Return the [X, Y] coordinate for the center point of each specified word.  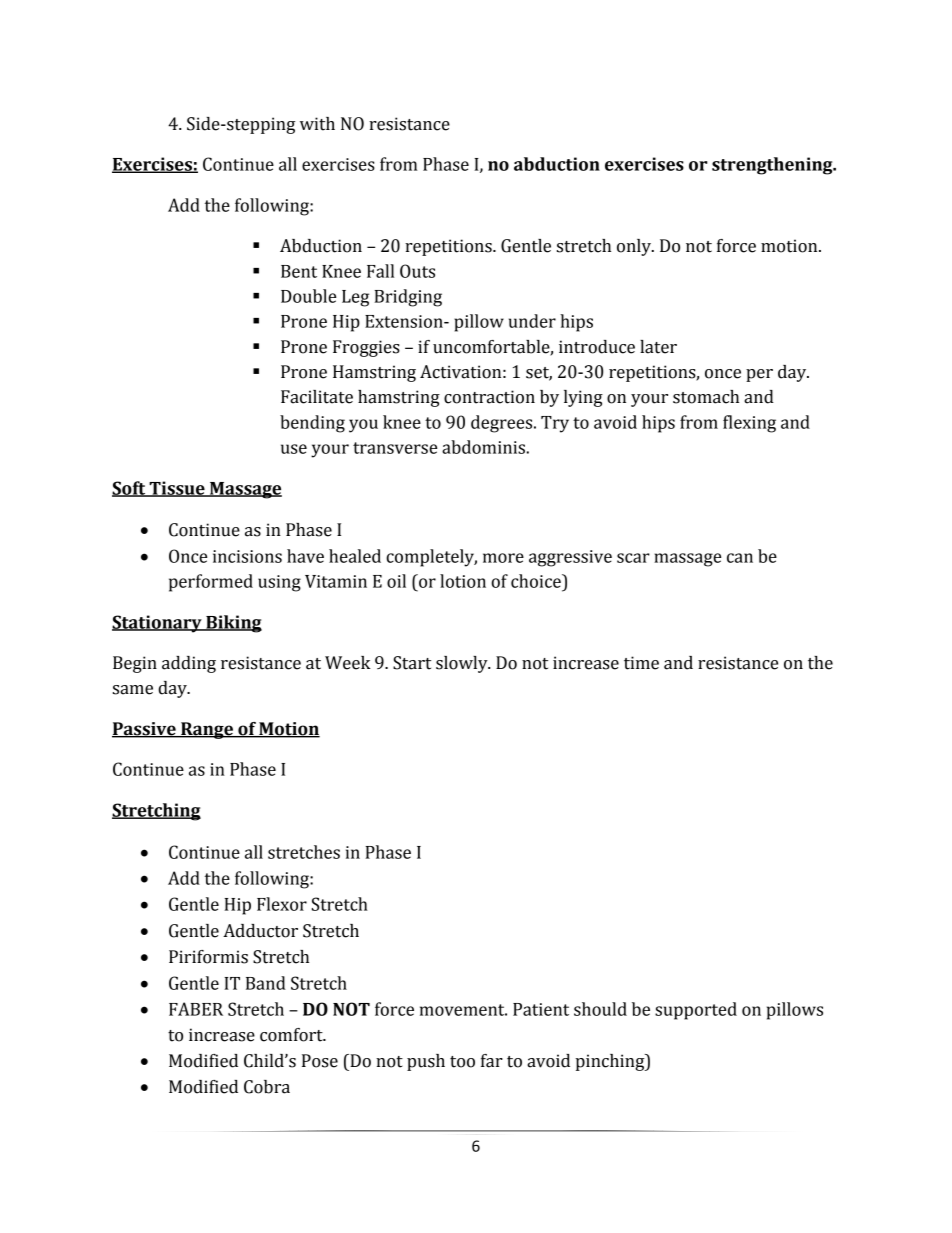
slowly [463, 664]
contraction [489, 397]
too [462, 1062]
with [317, 124]
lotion [463, 581]
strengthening [773, 166]
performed [211, 583]
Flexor [282, 904]
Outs [417, 271]
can [740, 558]
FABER [196, 1009]
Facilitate [317, 397]
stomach [706, 397]
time [641, 663]
